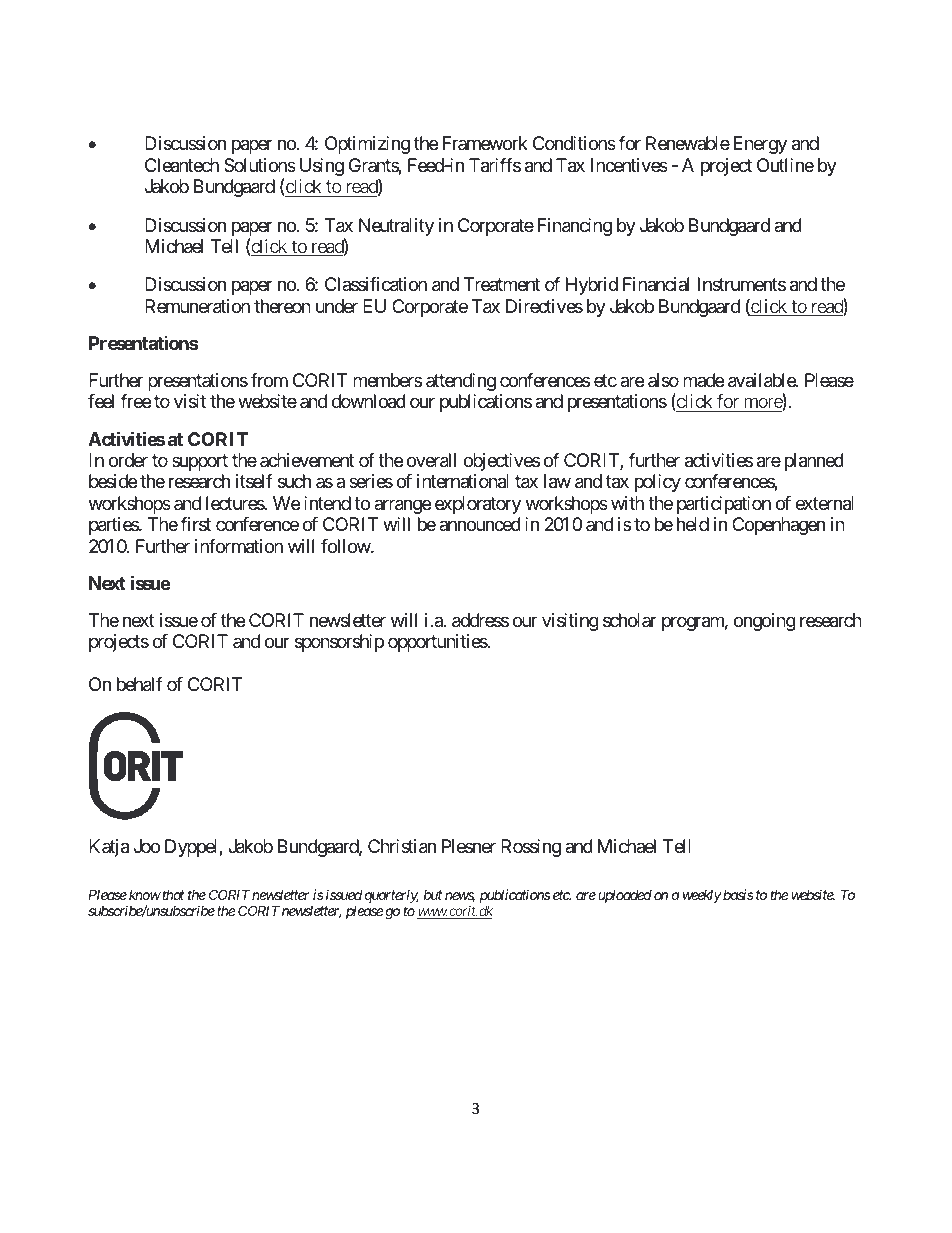 The width and height of the image is (952, 1233). What do you see at coordinates (195, 524) in the image?
I see `first` at bounding box center [195, 524].
